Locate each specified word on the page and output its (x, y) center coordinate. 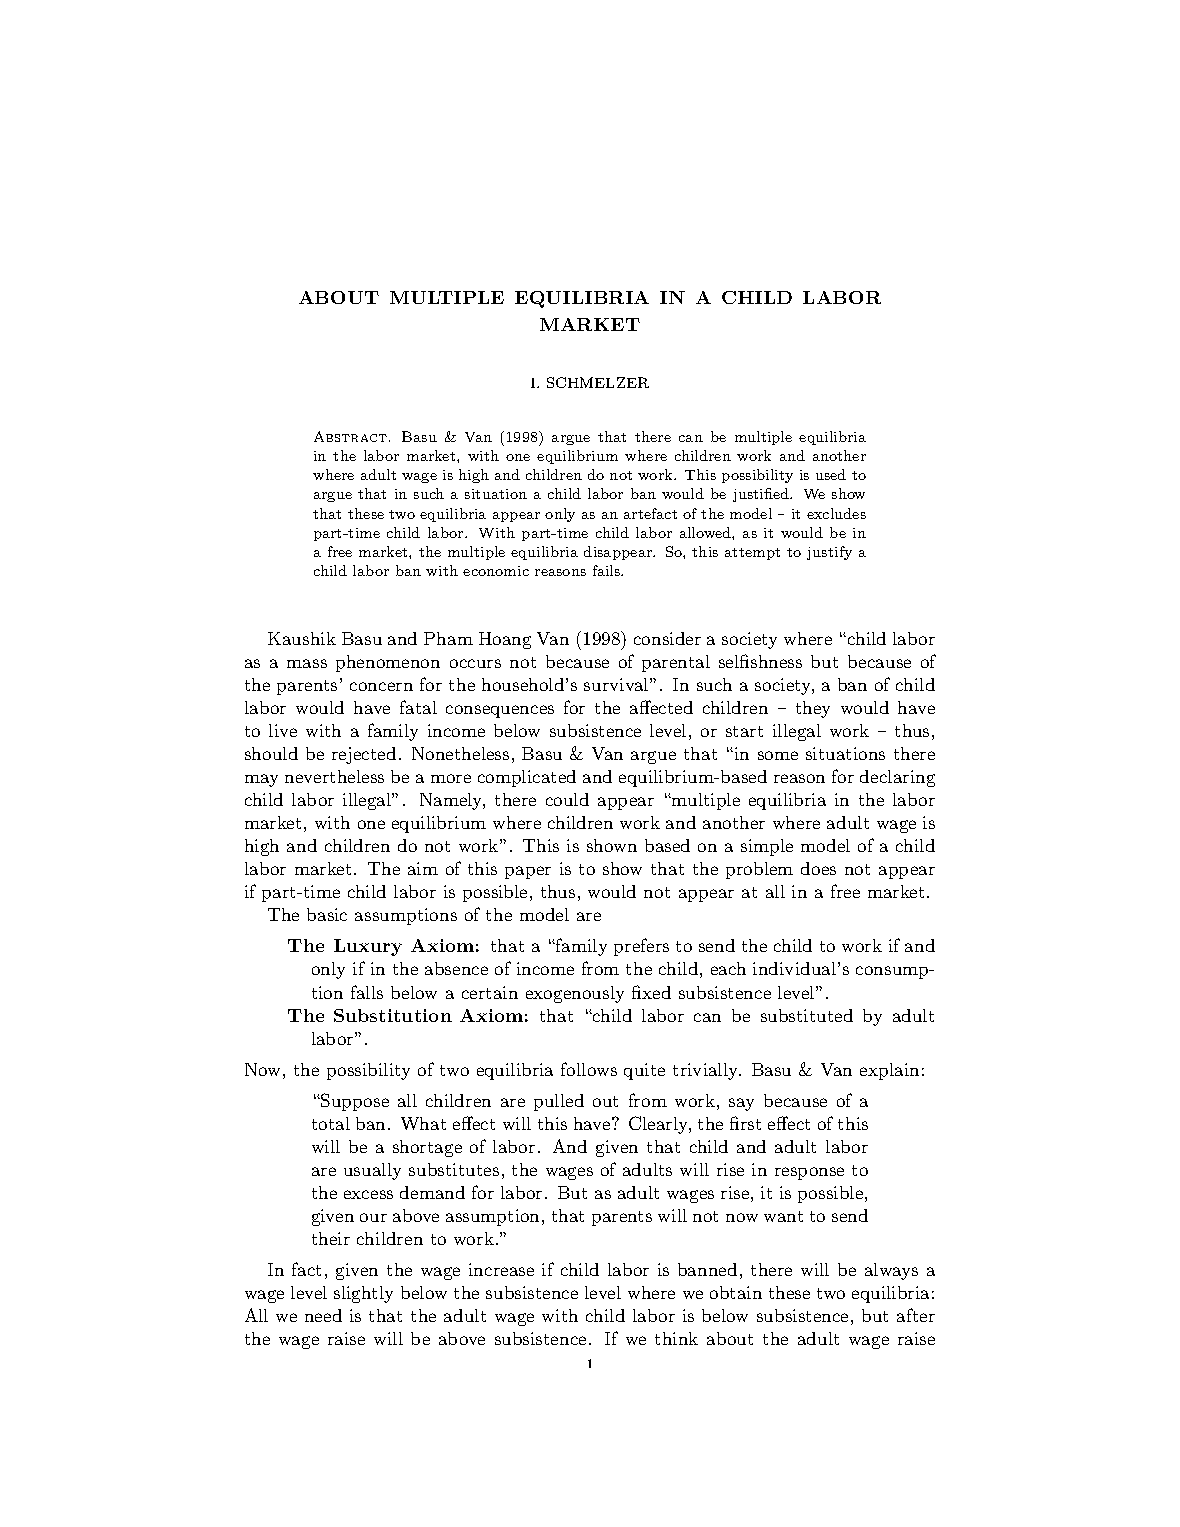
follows (589, 1069)
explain (889, 1071)
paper (528, 872)
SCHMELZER (598, 382)
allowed (706, 532)
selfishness (760, 661)
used (831, 474)
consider (667, 638)
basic (327, 914)
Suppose (354, 1102)
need (323, 1315)
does (818, 868)
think (676, 1338)
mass (307, 663)
